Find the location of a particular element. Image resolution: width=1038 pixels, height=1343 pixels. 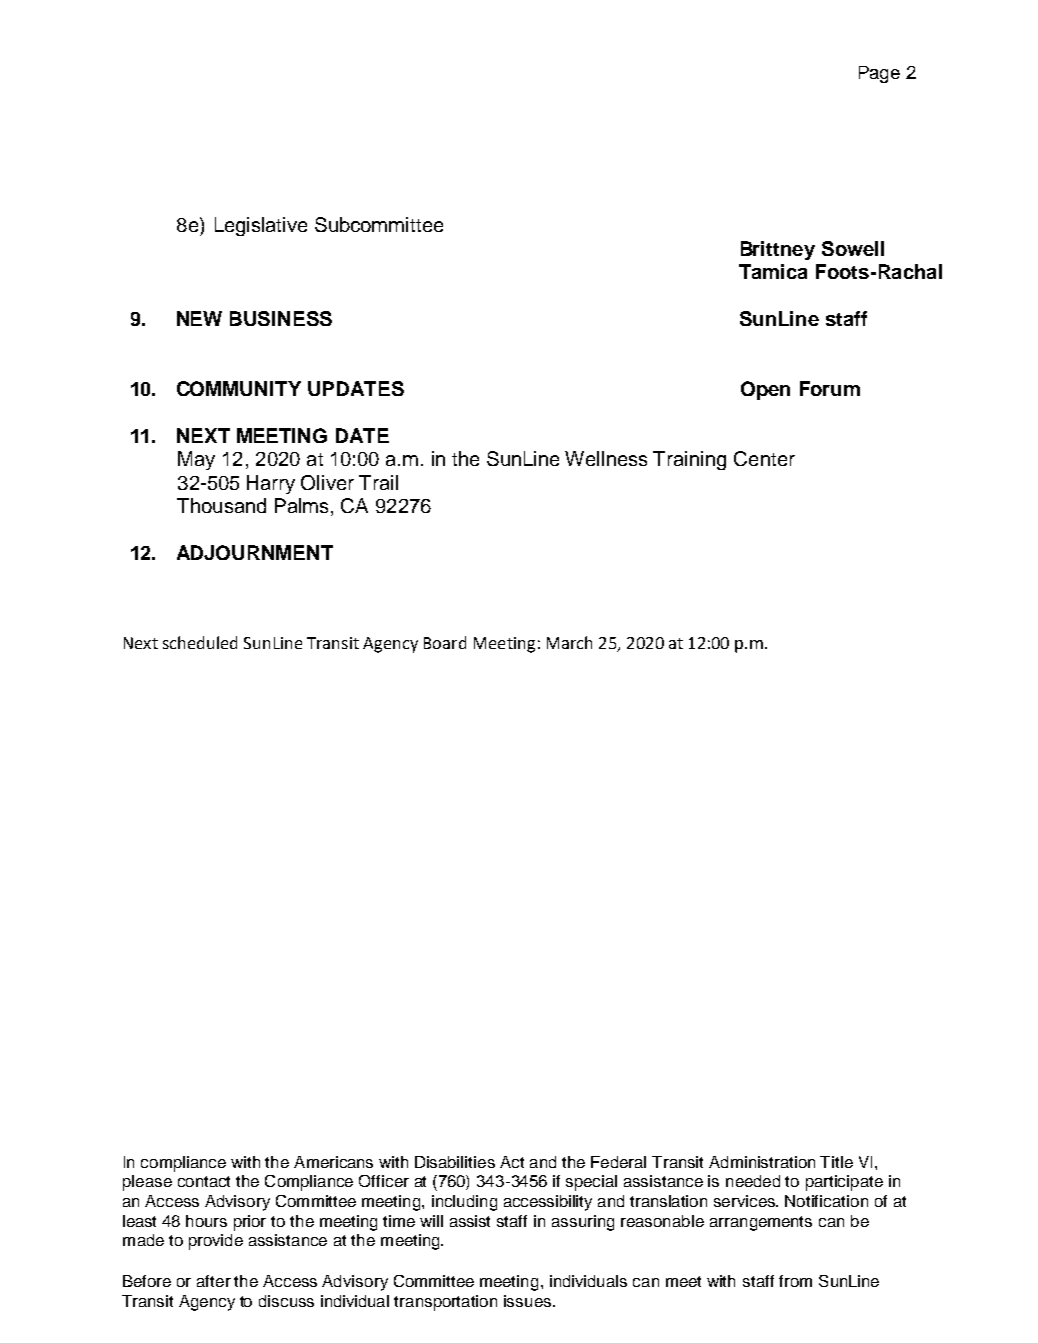

Page is located at coordinates (879, 74).
